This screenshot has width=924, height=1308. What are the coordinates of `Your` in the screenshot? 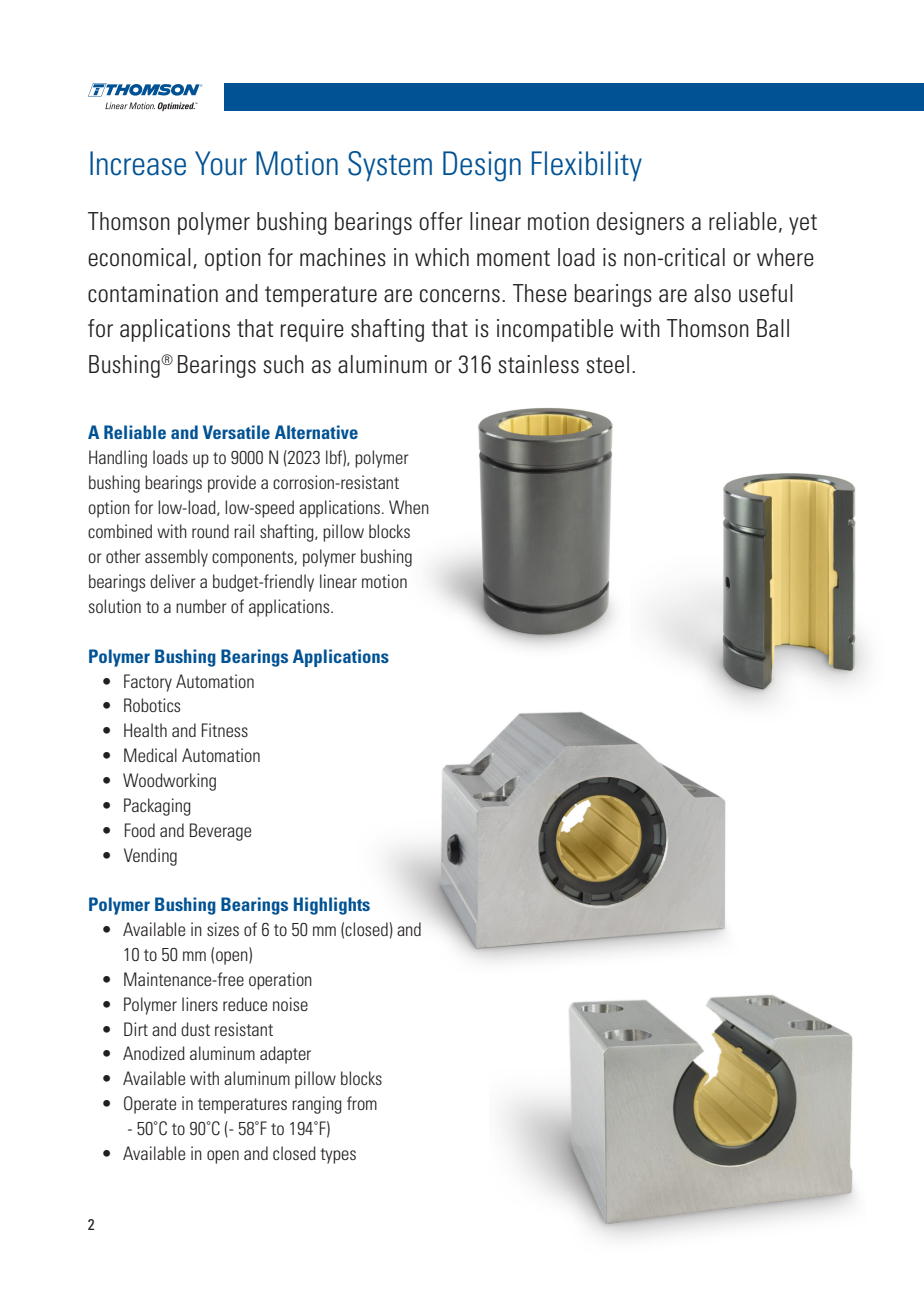 It's located at (221, 163).
